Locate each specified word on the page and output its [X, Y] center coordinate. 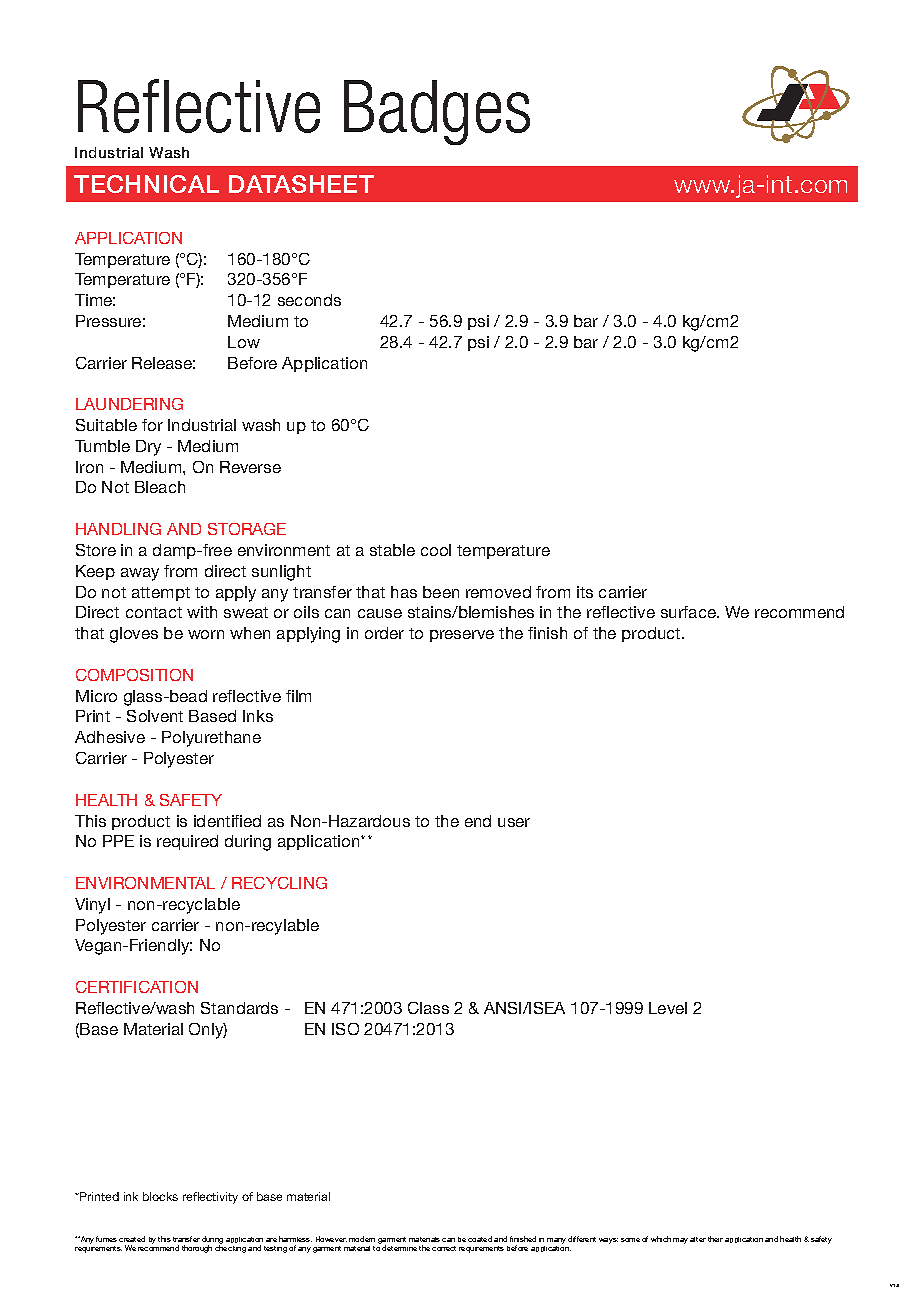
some [630, 1240]
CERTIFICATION [137, 987]
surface [690, 612]
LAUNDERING [129, 404]
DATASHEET [301, 184]
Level [668, 1008]
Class [428, 1008]
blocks [160, 1196]
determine [399, 1248]
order [384, 633]
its [585, 592]
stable [392, 550]
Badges [437, 112]
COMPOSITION [134, 675]
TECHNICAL [146, 184]
